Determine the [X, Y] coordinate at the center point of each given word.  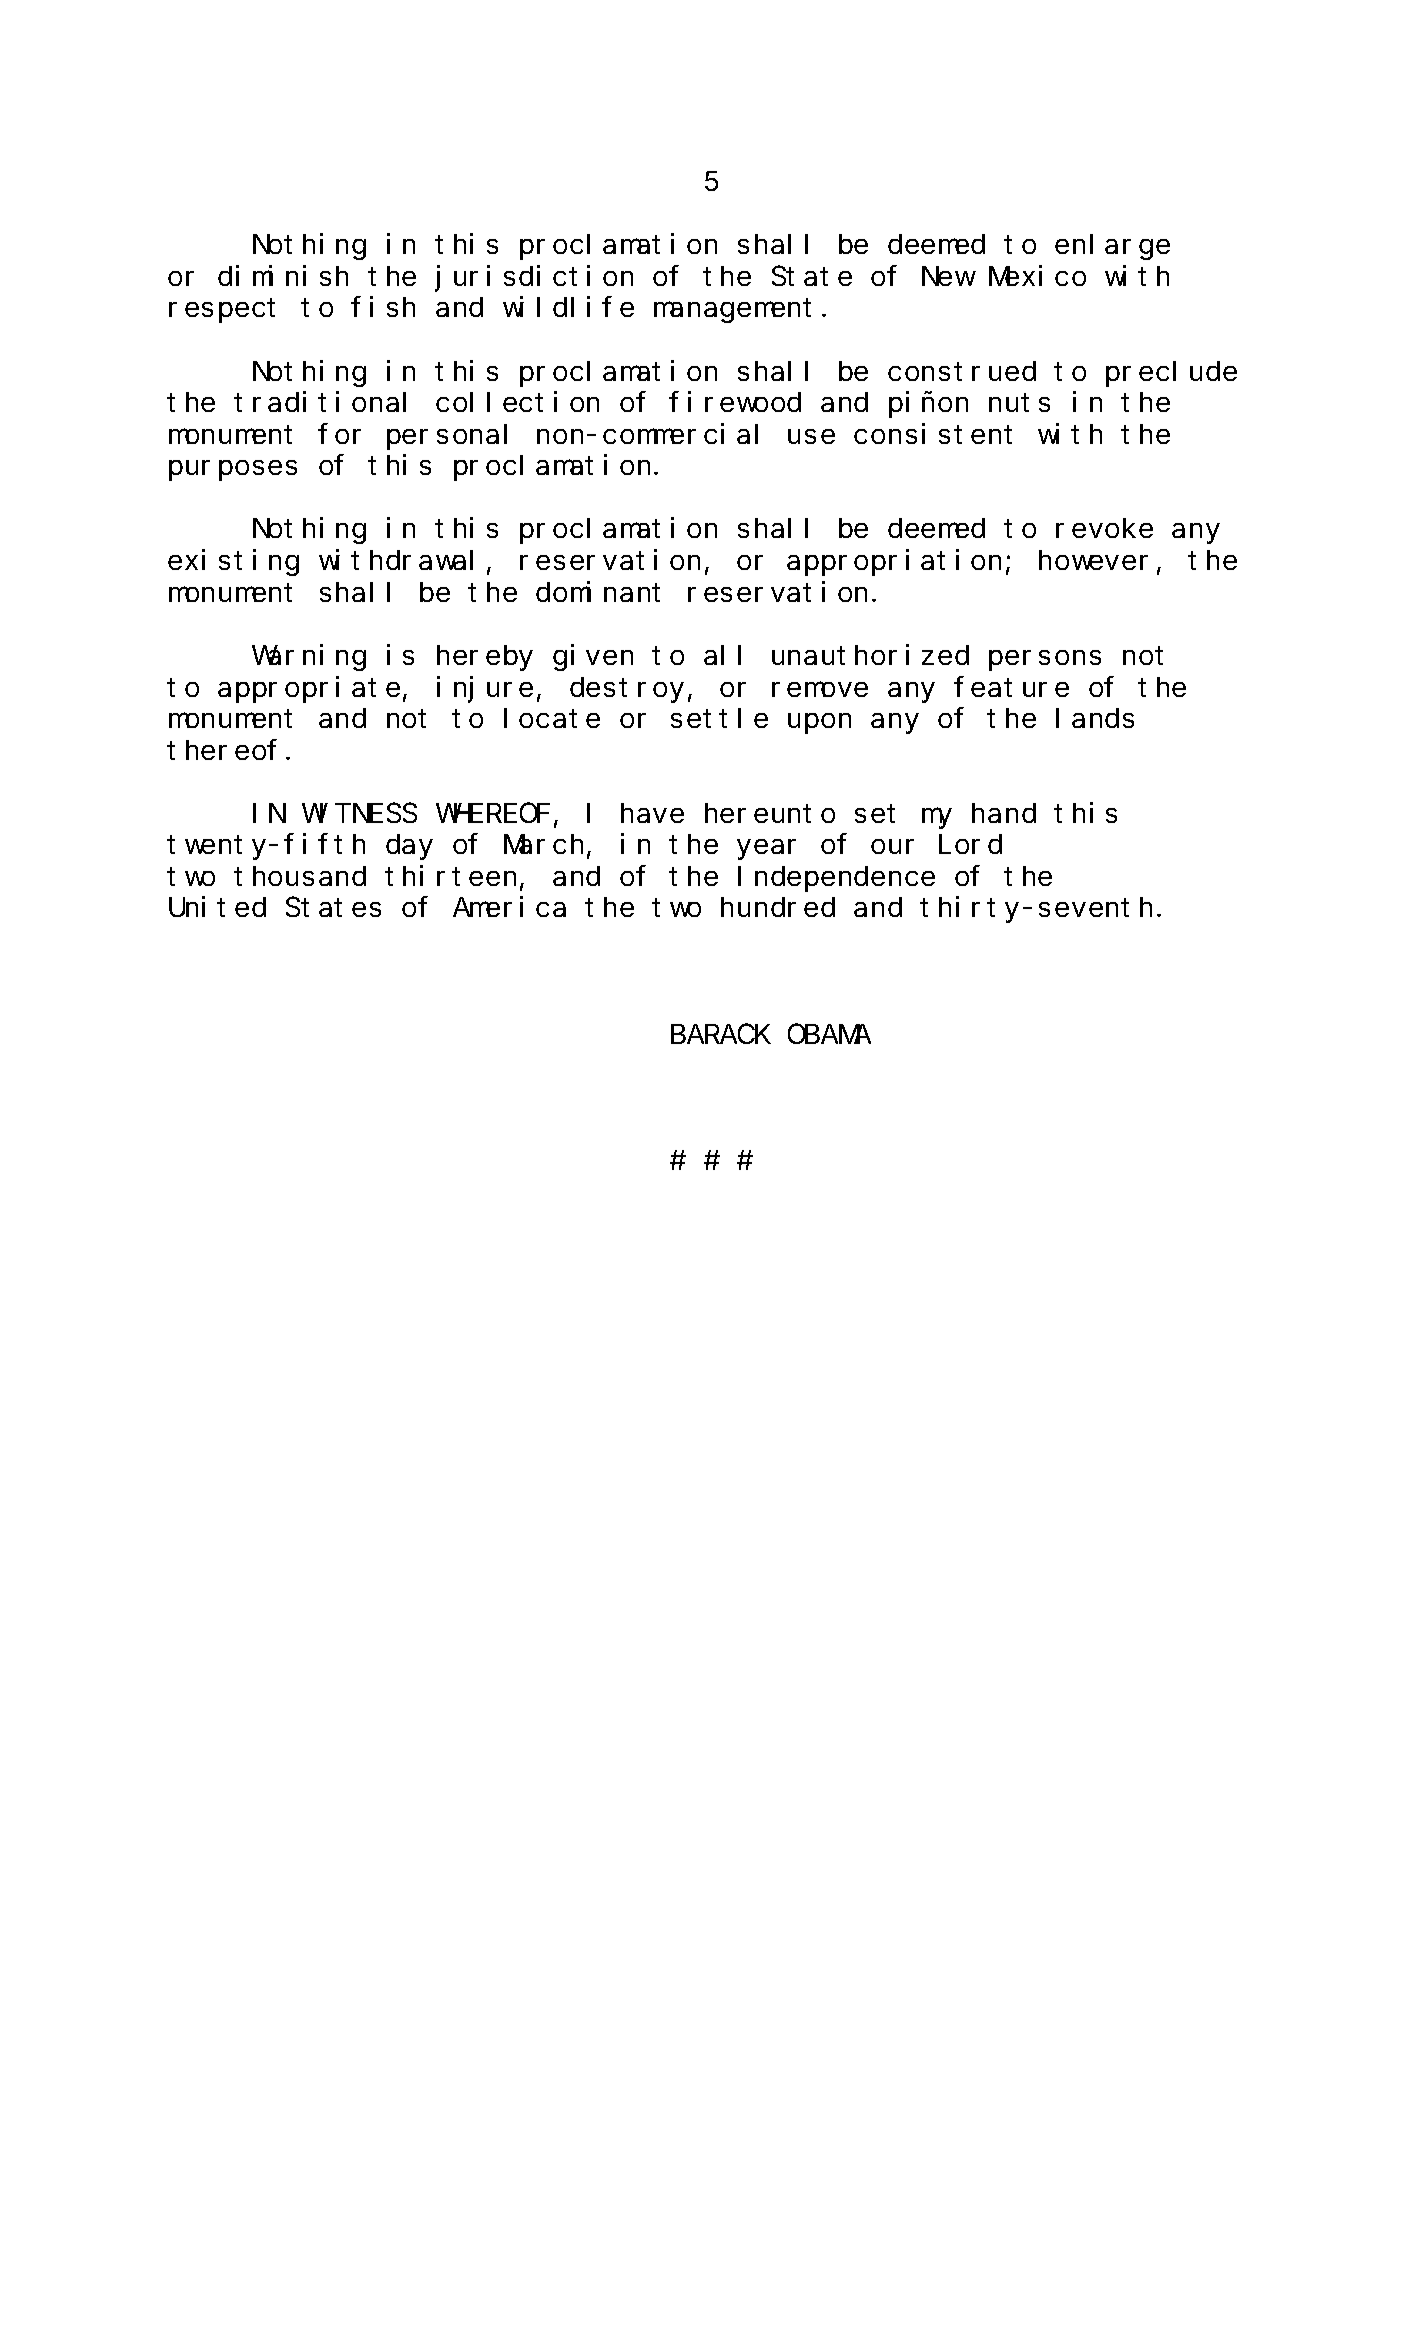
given [593, 657]
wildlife [568, 307]
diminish [283, 275]
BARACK [721, 1035]
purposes [233, 471]
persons [1045, 660]
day [409, 847]
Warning [309, 657]
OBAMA [829, 1035]
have [652, 813]
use [811, 436]
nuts [1019, 403]
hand [1004, 813]
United [217, 907]
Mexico [1037, 275]
